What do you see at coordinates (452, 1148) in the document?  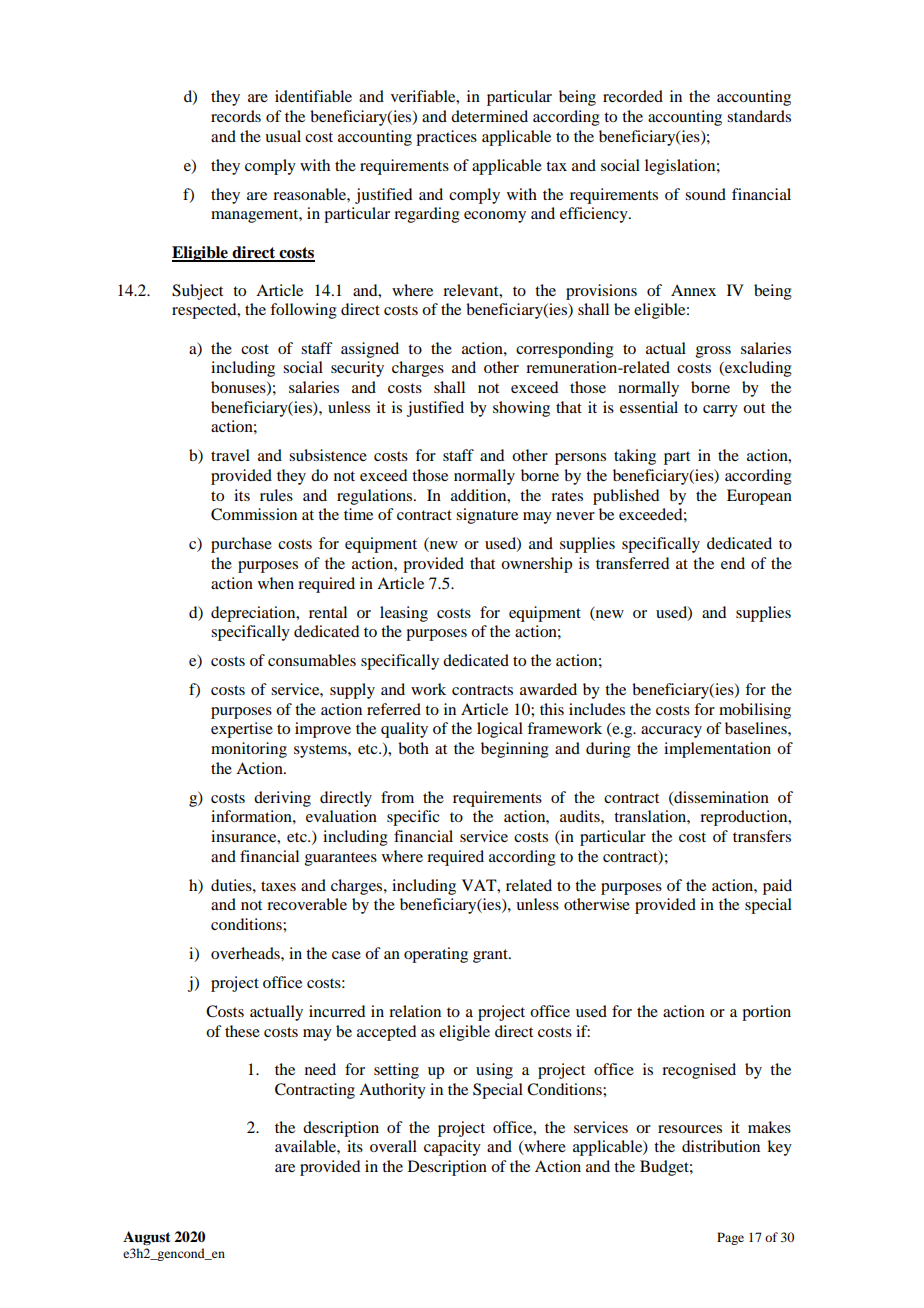 I see `capacity` at bounding box center [452, 1148].
